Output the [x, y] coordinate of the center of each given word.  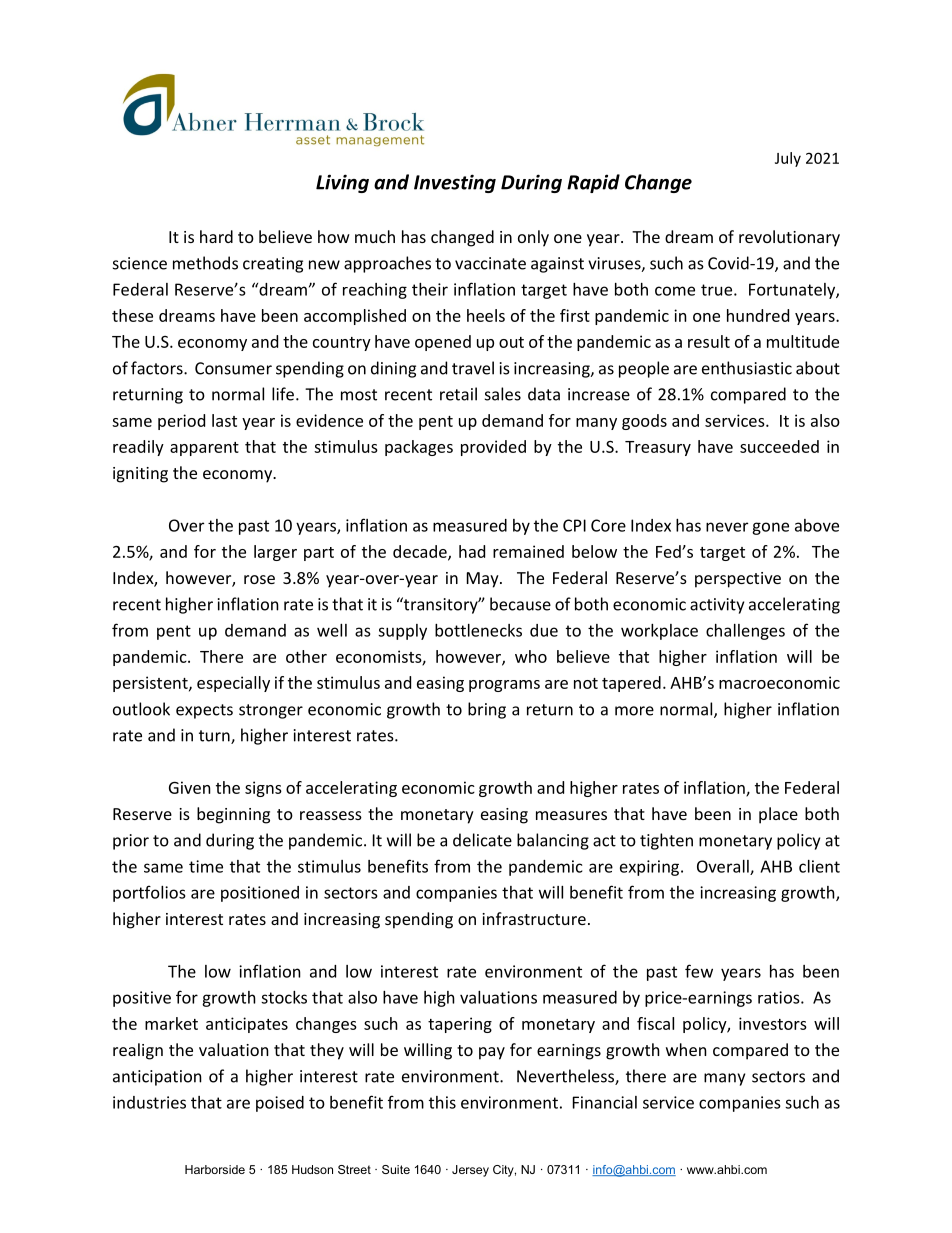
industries [149, 1102]
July [788, 159]
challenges [745, 632]
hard [216, 236]
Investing [455, 183]
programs [504, 686]
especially [233, 684]
